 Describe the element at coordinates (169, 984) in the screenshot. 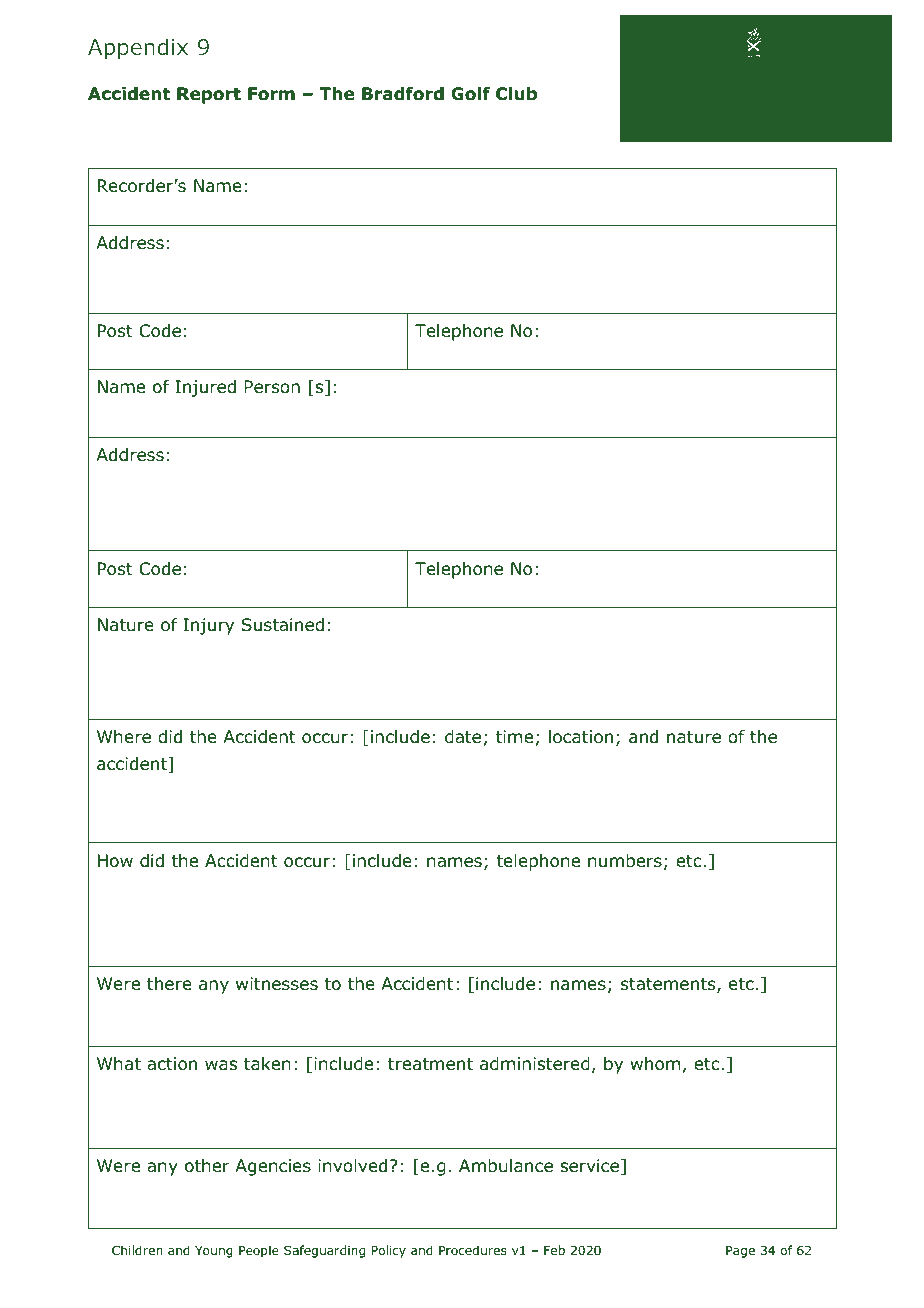

I see `there` at that location.
